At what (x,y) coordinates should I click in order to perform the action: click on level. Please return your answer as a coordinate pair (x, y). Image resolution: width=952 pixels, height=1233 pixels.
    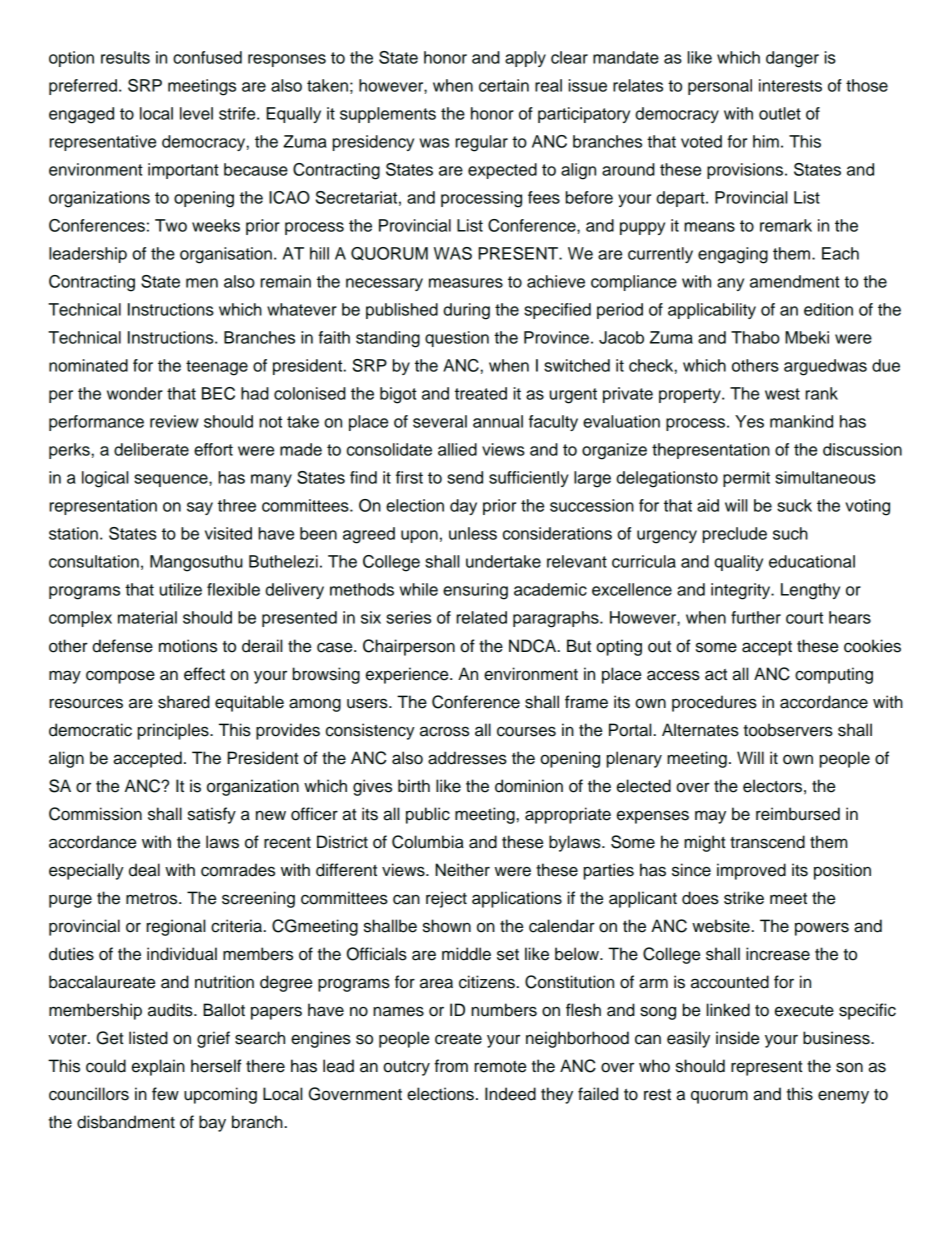
    Looking at the image, I should click on (196, 113).
